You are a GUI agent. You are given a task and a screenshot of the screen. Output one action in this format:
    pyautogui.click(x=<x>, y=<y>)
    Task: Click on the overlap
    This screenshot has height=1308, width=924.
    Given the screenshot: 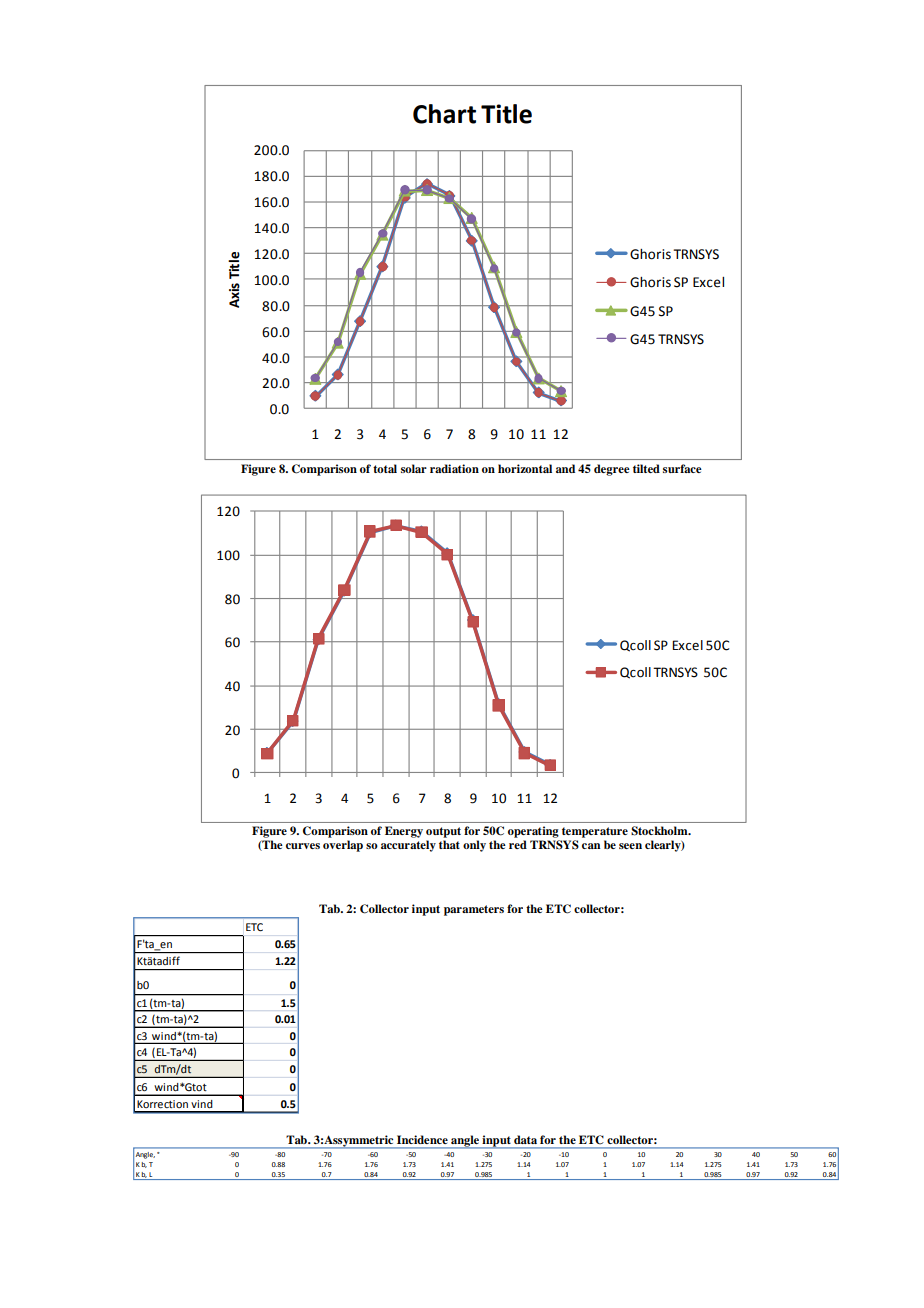 What is the action you would take?
    pyautogui.click(x=343, y=846)
